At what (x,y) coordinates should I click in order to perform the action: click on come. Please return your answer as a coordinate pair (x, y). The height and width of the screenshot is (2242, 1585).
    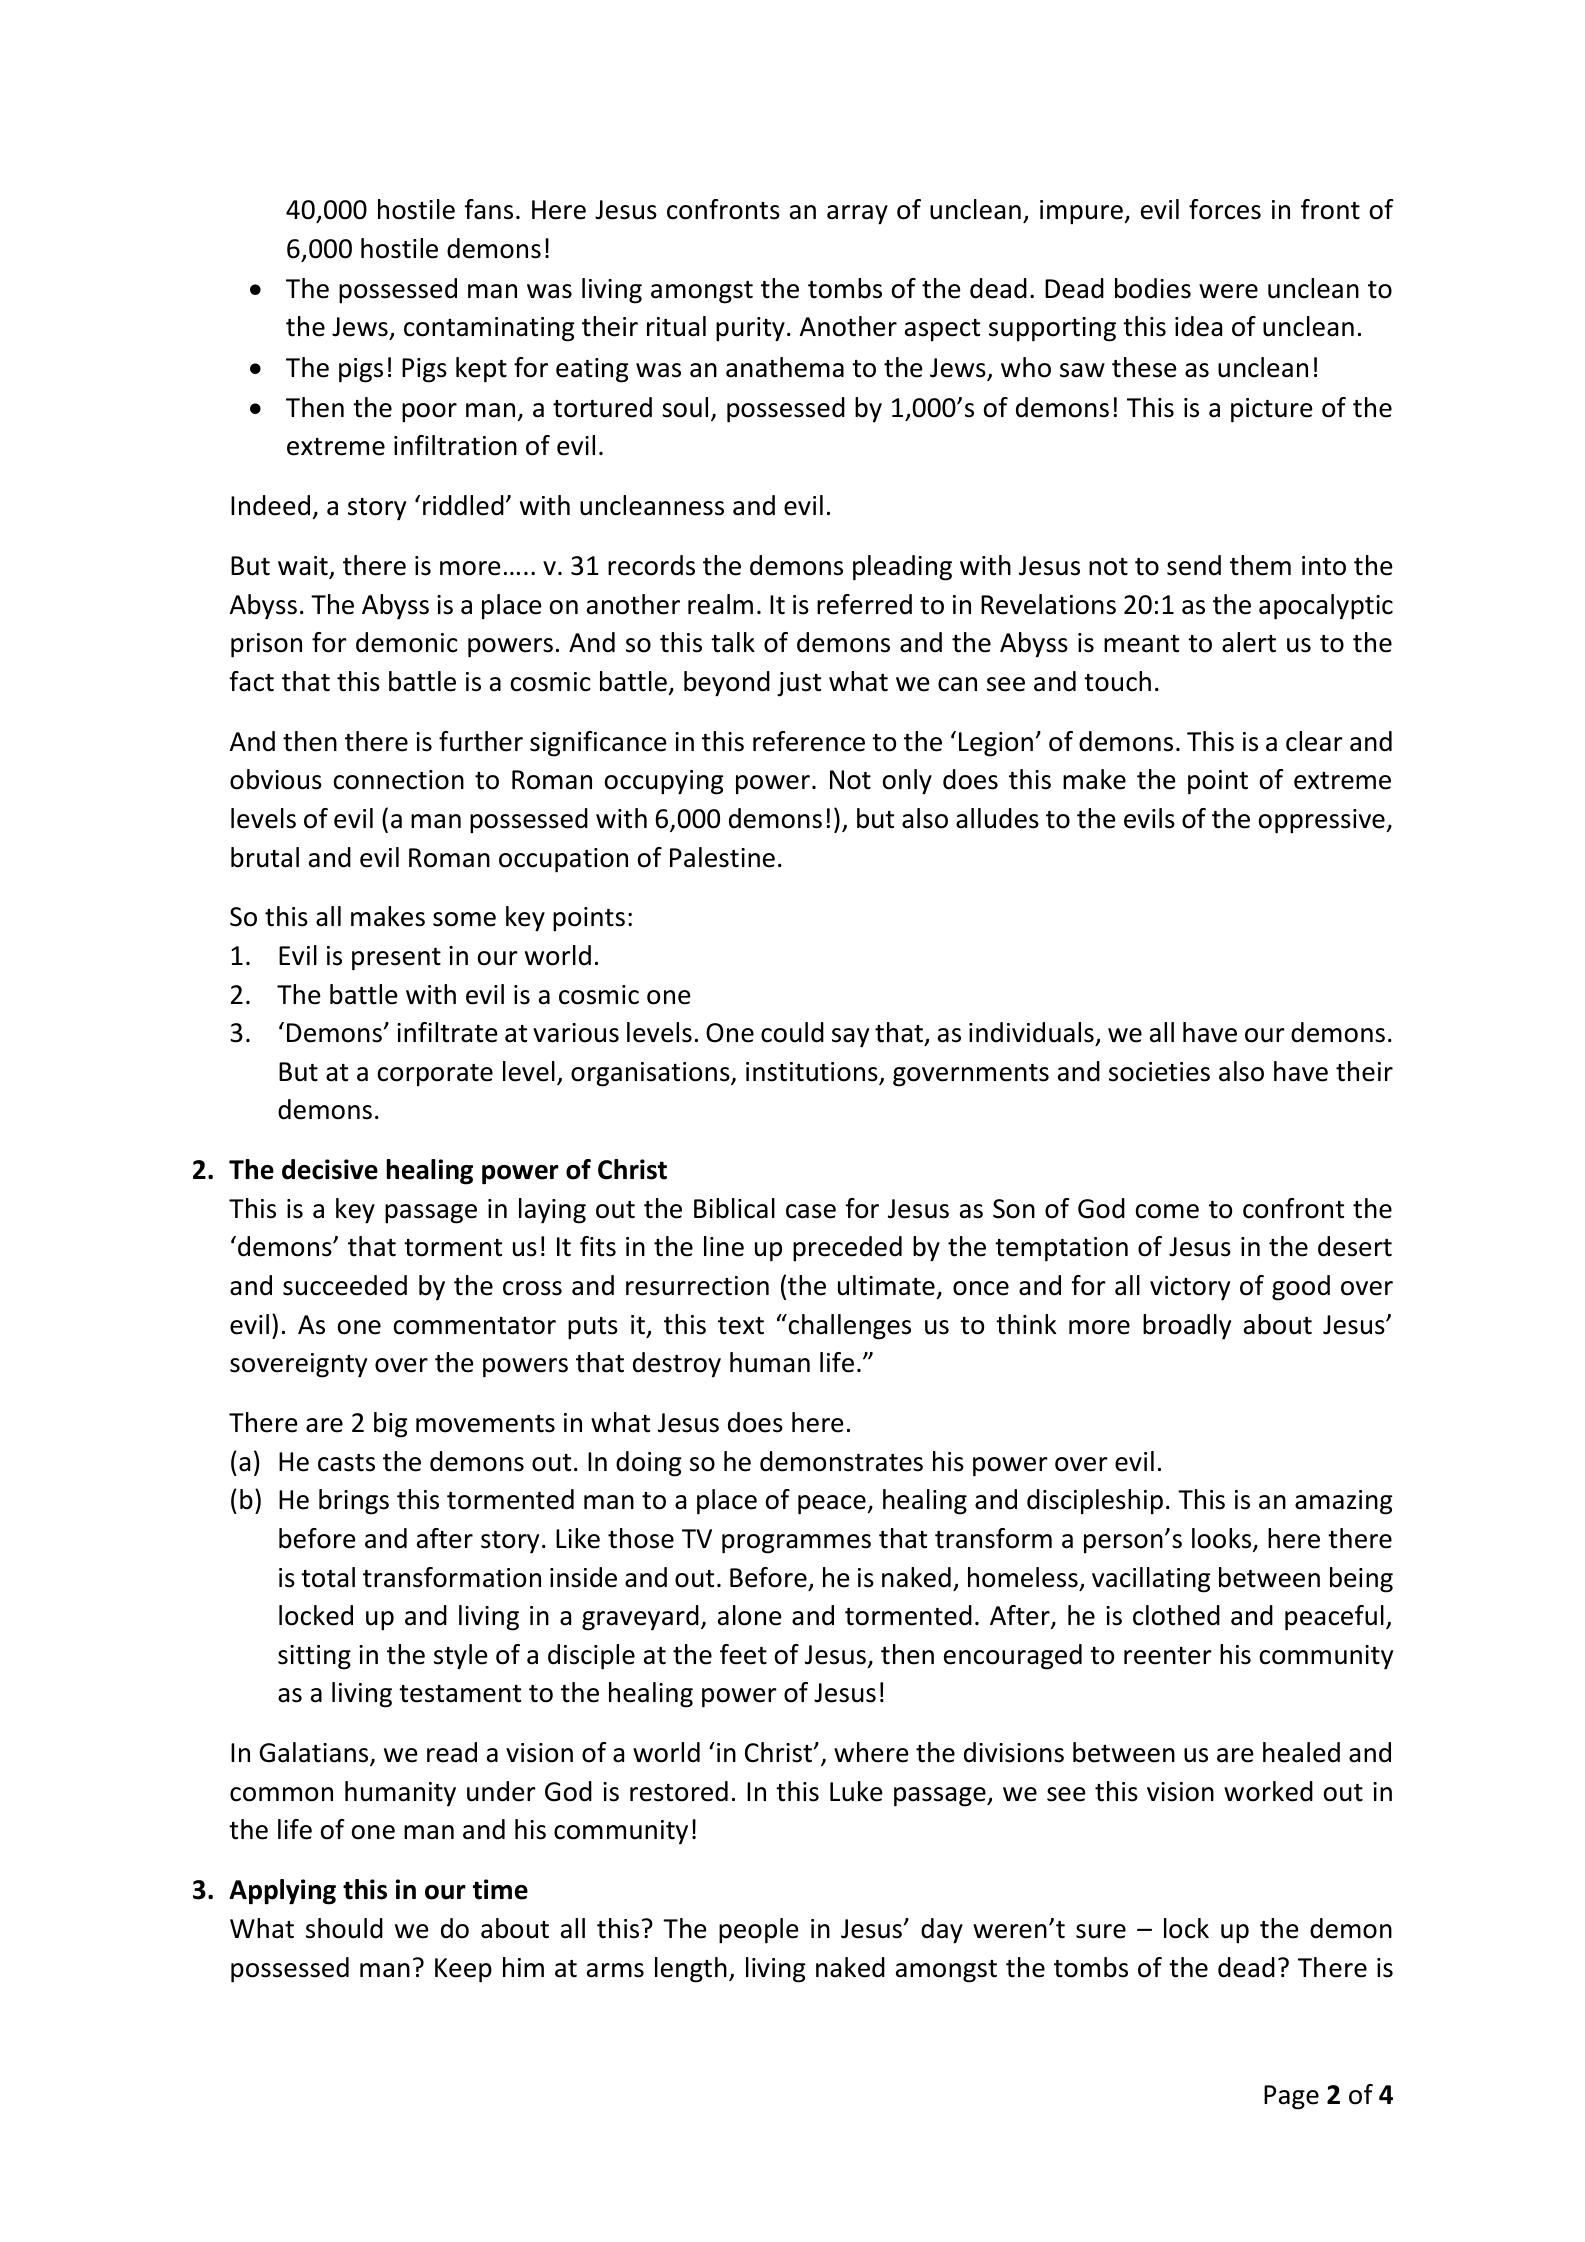
    Looking at the image, I should click on (1167, 1211).
